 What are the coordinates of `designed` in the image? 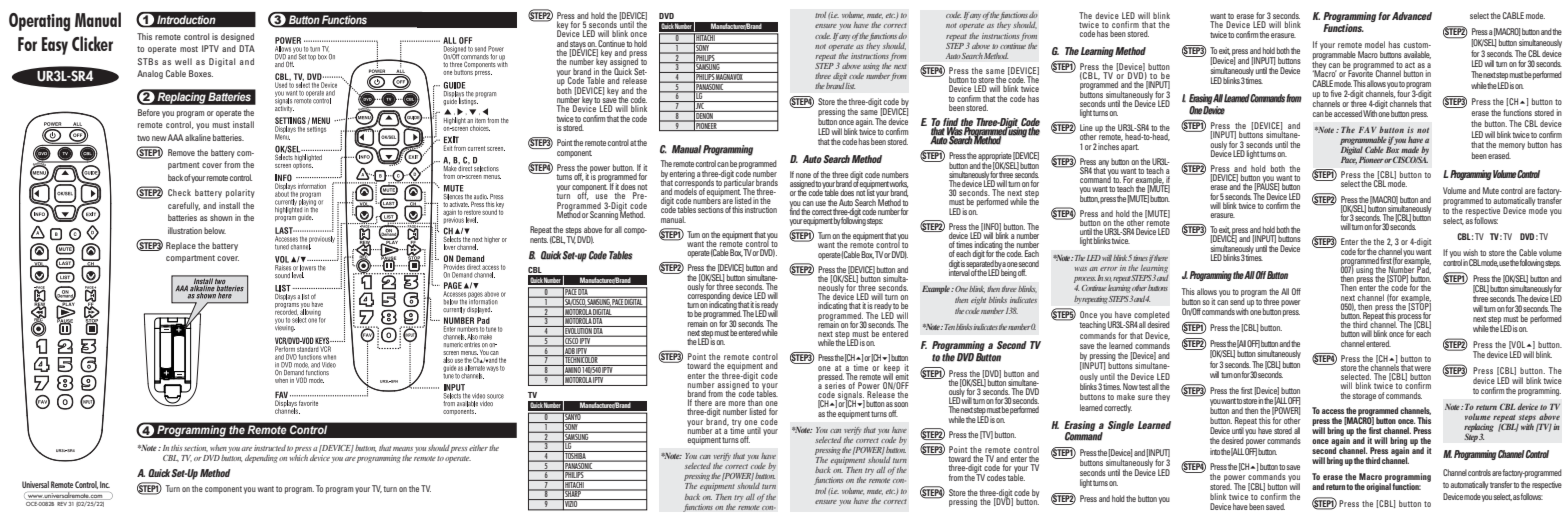 It's located at (237, 37).
